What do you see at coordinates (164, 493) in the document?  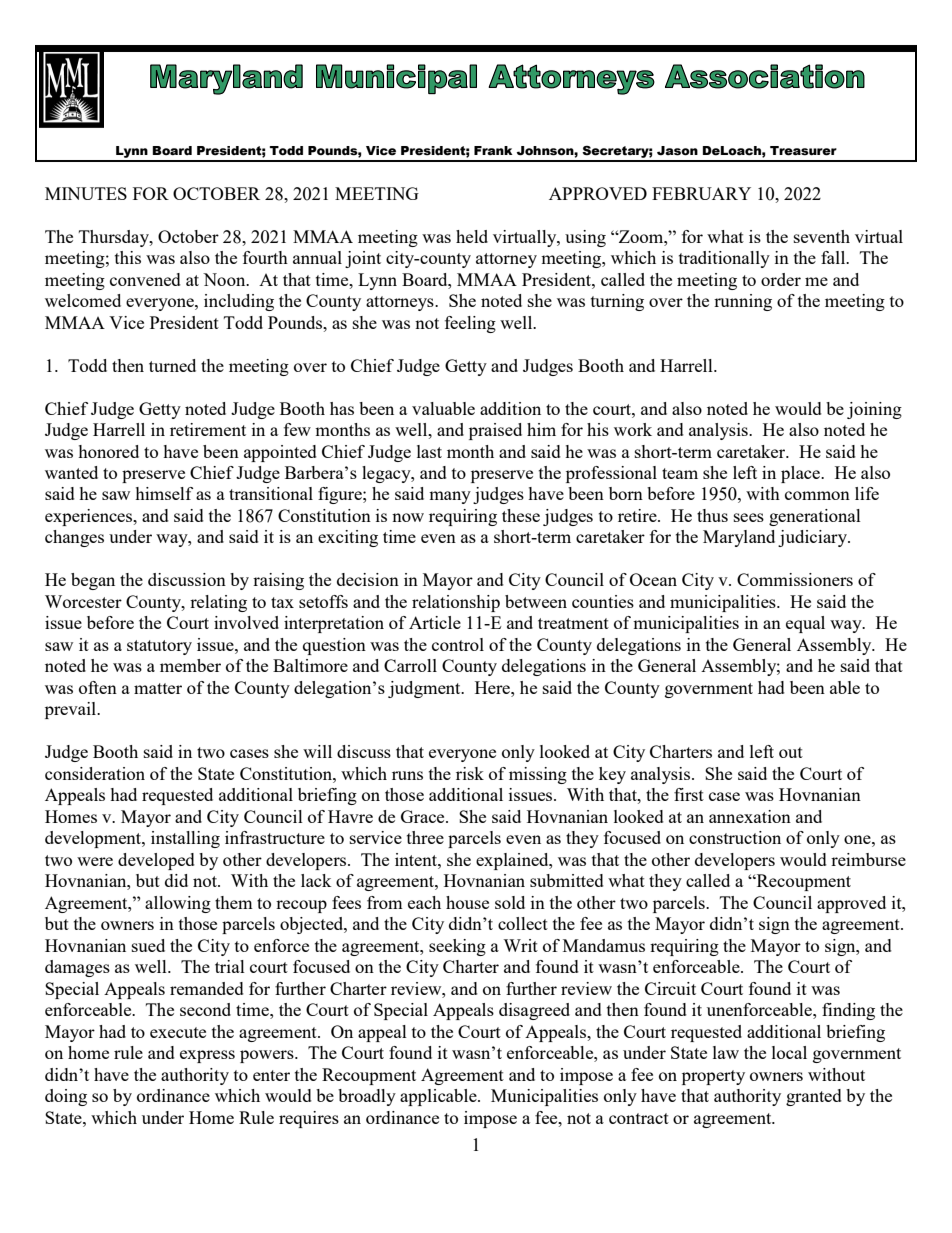 I see `himself` at bounding box center [164, 493].
